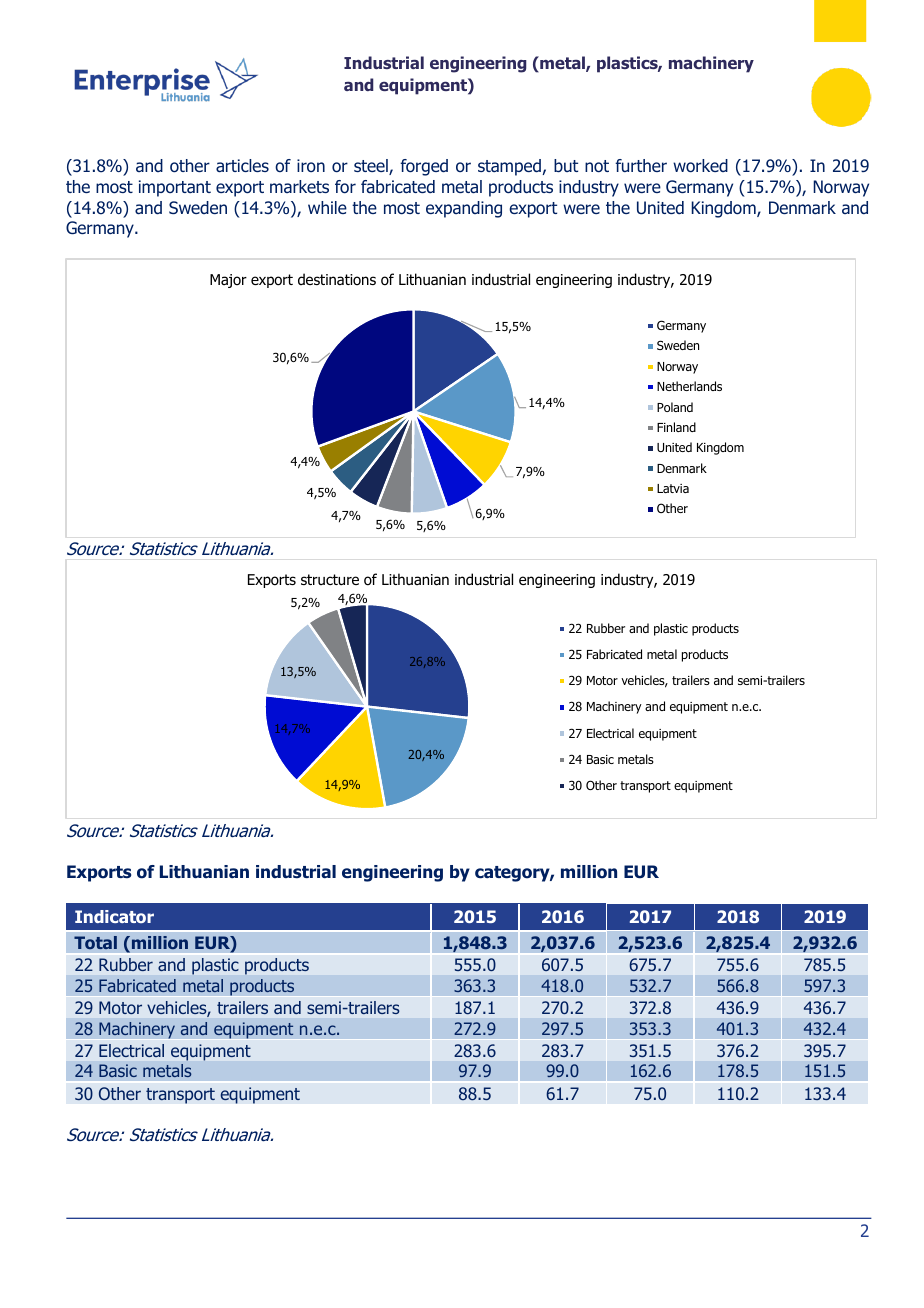 The width and height of the screenshot is (924, 1308). I want to click on important, so click(175, 188).
